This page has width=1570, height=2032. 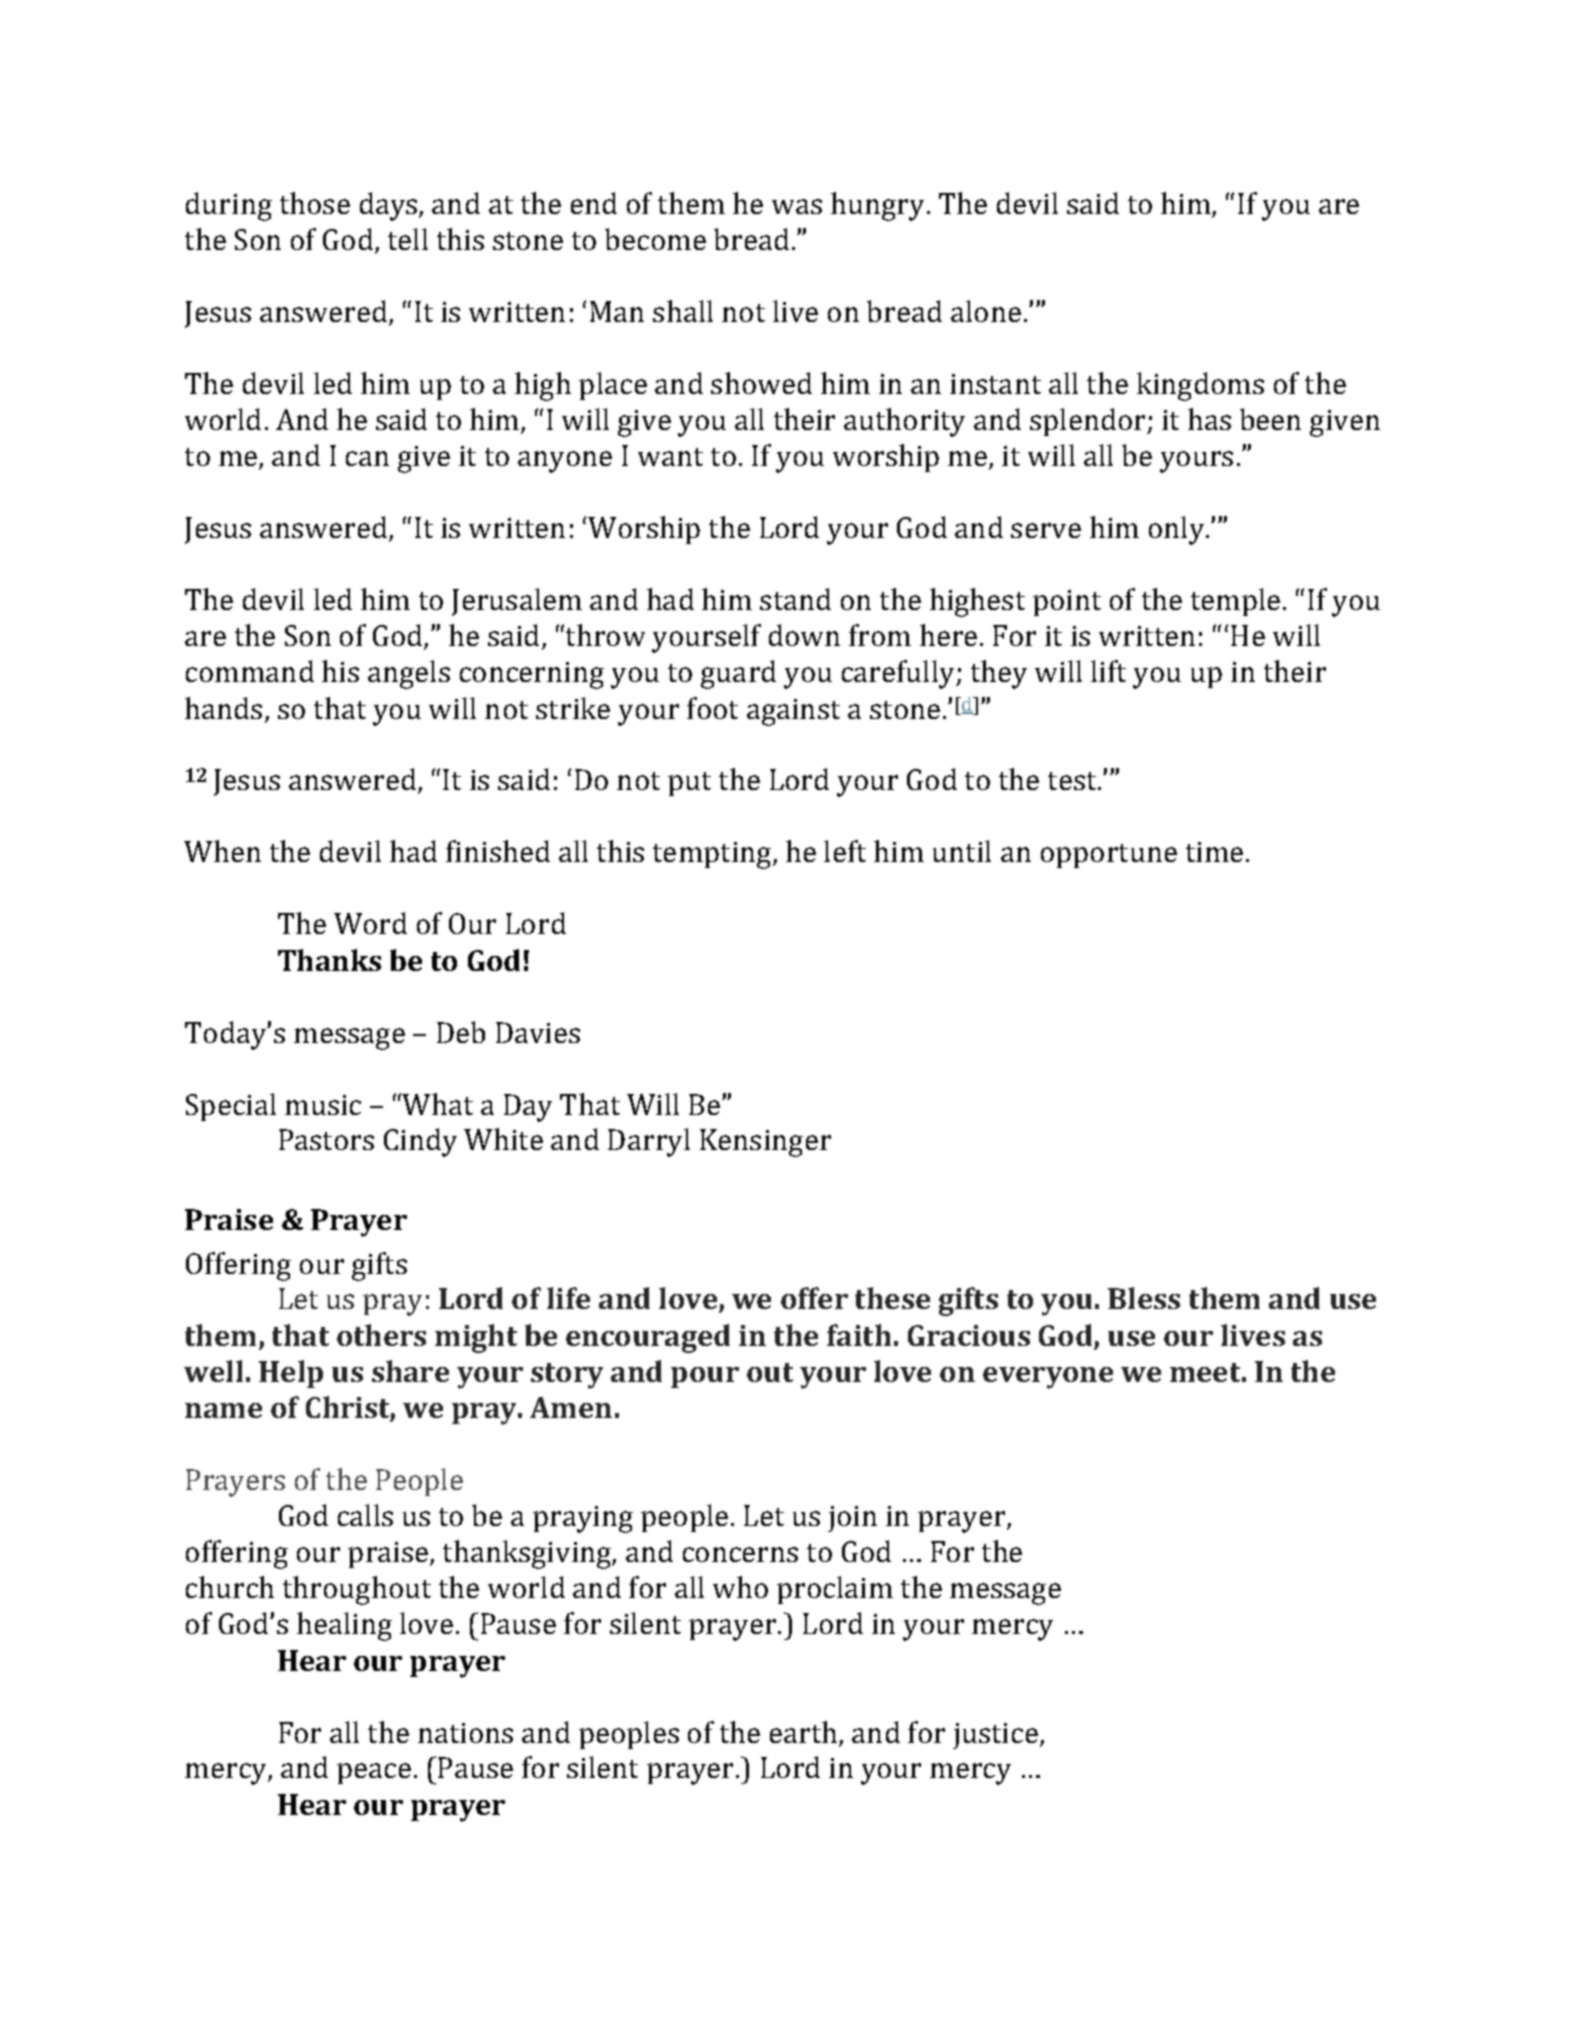 What do you see at coordinates (374, 1773) in the page?
I see `peace` at bounding box center [374, 1773].
